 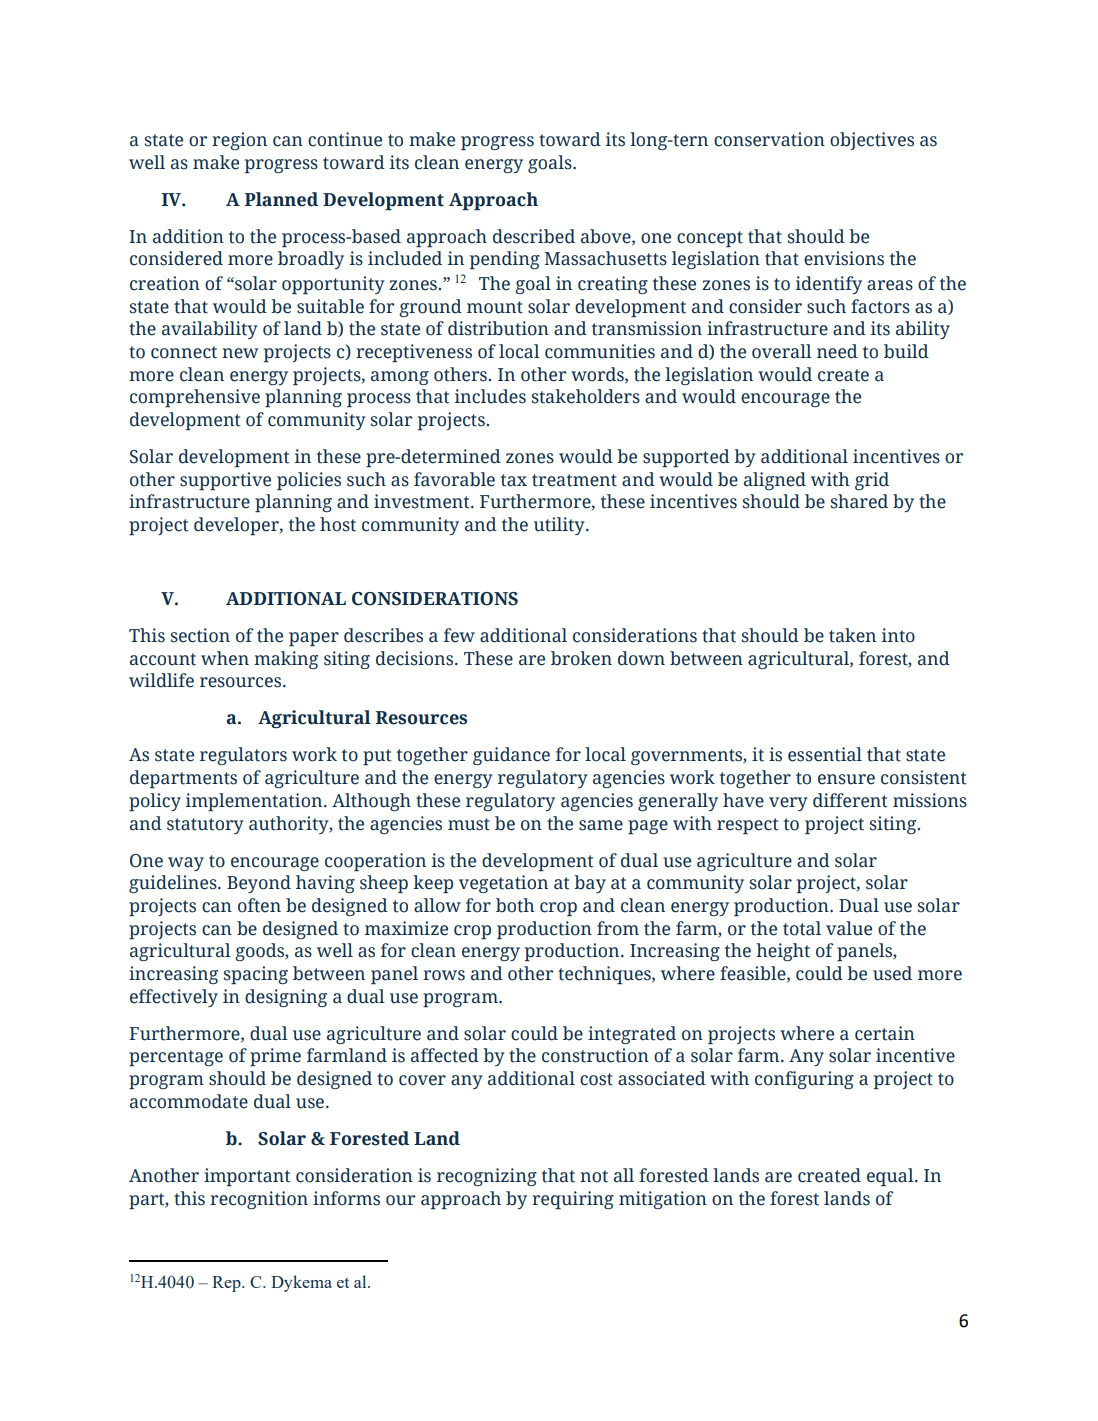 I want to click on regulators, so click(x=243, y=756).
